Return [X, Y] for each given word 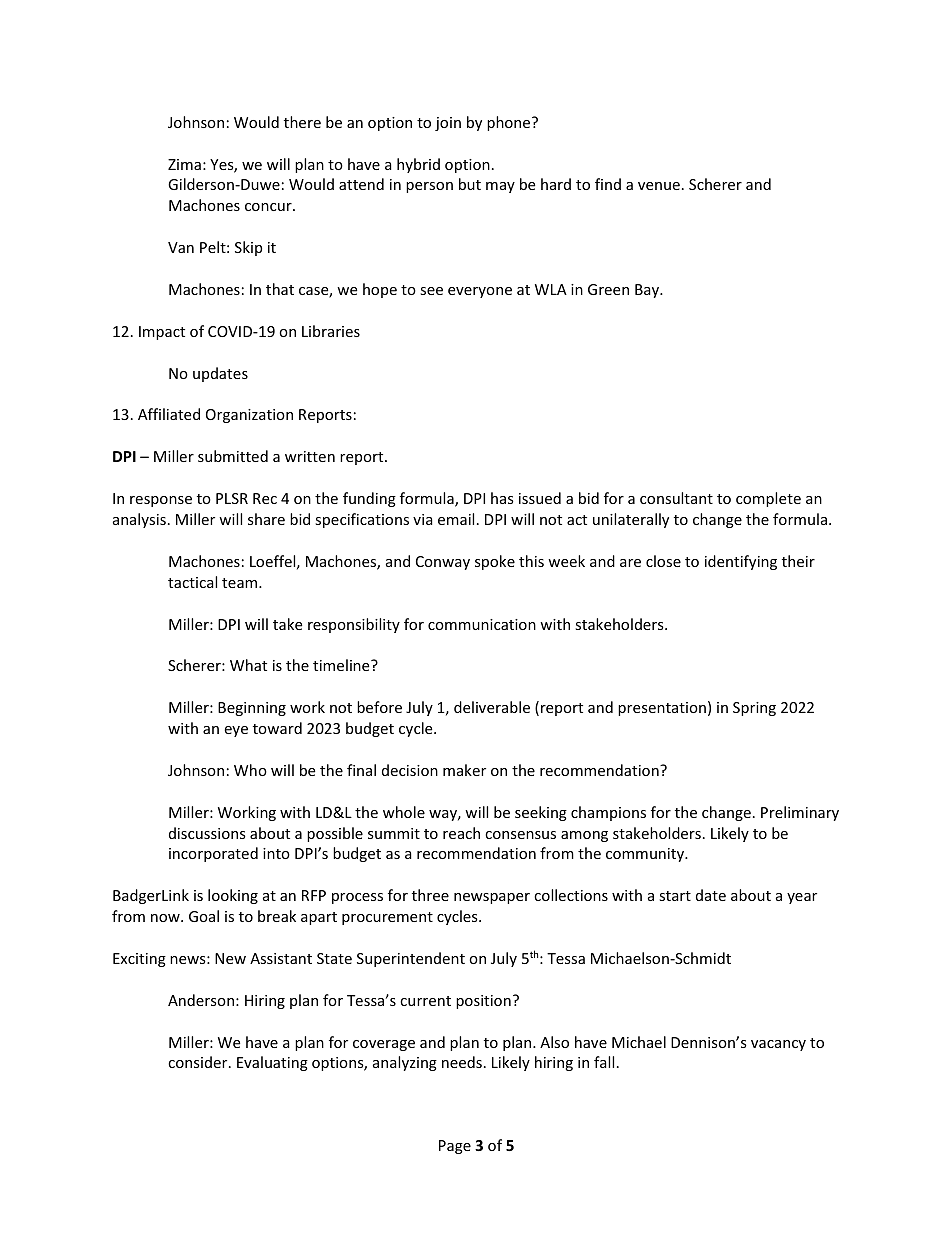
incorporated [213, 854]
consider [199, 1062]
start [675, 896]
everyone [480, 292]
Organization [249, 416]
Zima [184, 164]
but [470, 184]
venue [659, 186]
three [430, 895]
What [248, 665]
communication [482, 624]
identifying [741, 562]
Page [455, 1147]
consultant [676, 498]
